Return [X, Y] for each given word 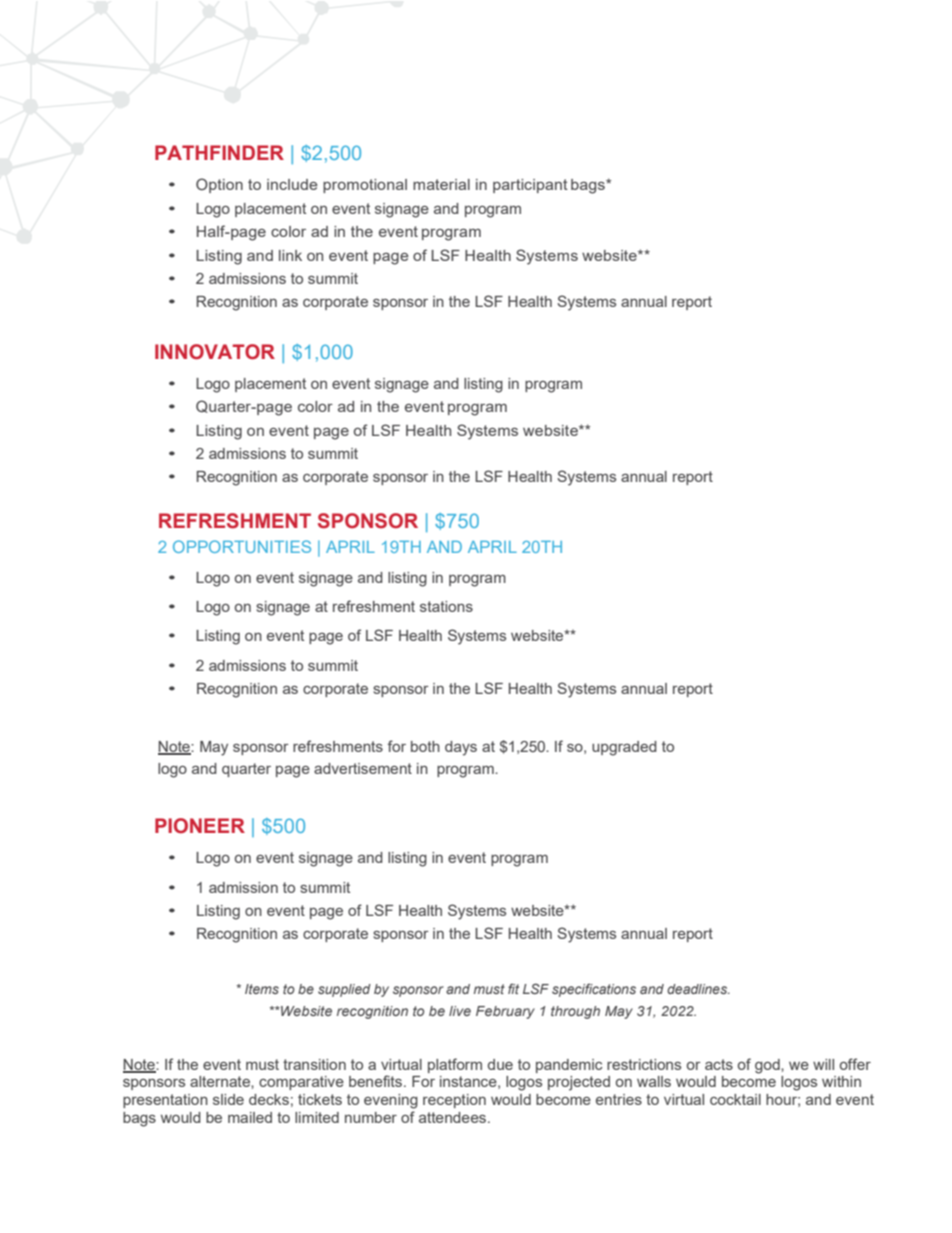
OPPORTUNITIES [242, 546]
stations [446, 606]
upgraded [624, 748]
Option [219, 185]
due [500, 1064]
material [441, 184]
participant [530, 186]
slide [228, 1099]
